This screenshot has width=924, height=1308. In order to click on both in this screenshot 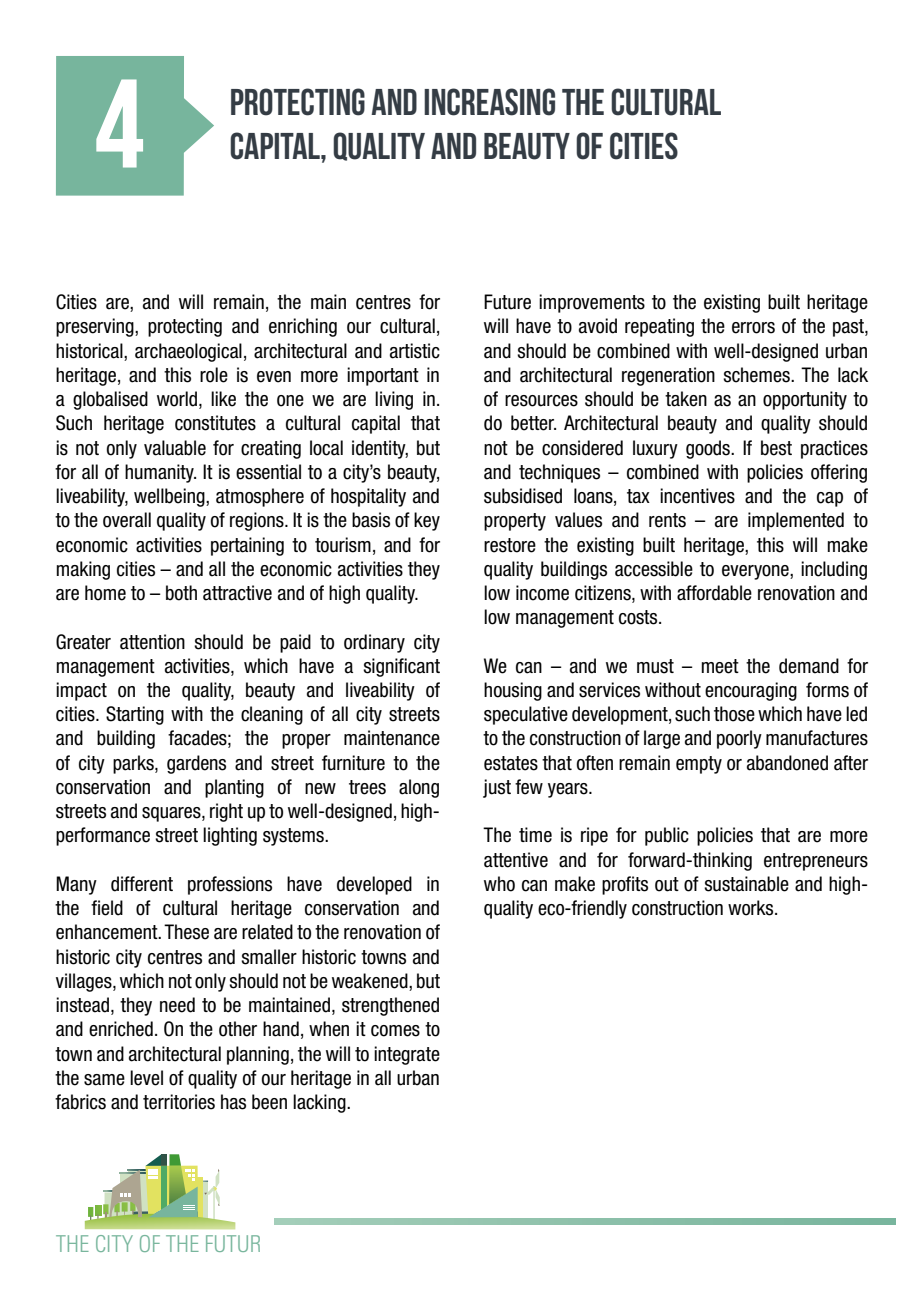, I will do `click(181, 593)`.
